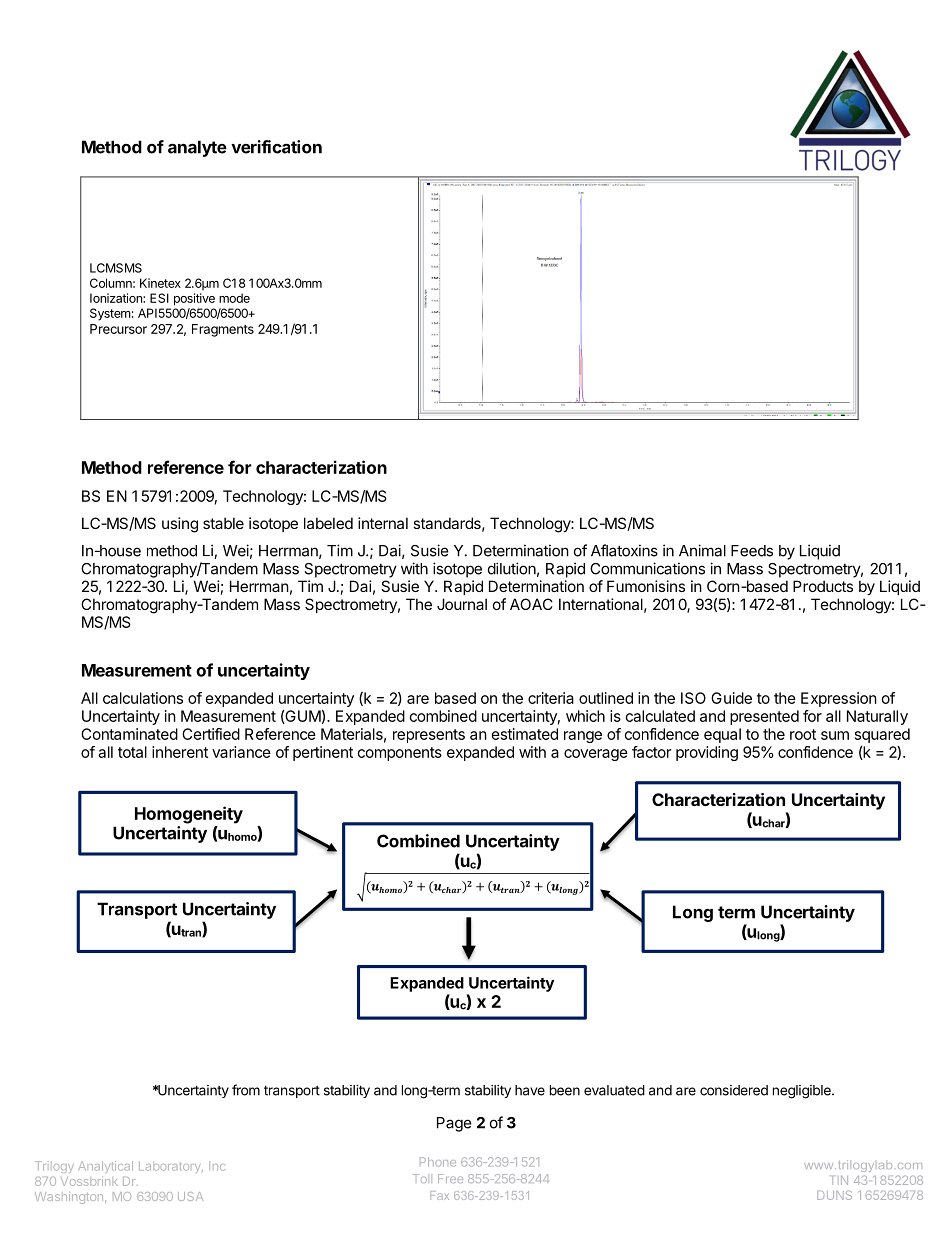  What do you see at coordinates (197, 148) in the image?
I see `analyte` at bounding box center [197, 148].
